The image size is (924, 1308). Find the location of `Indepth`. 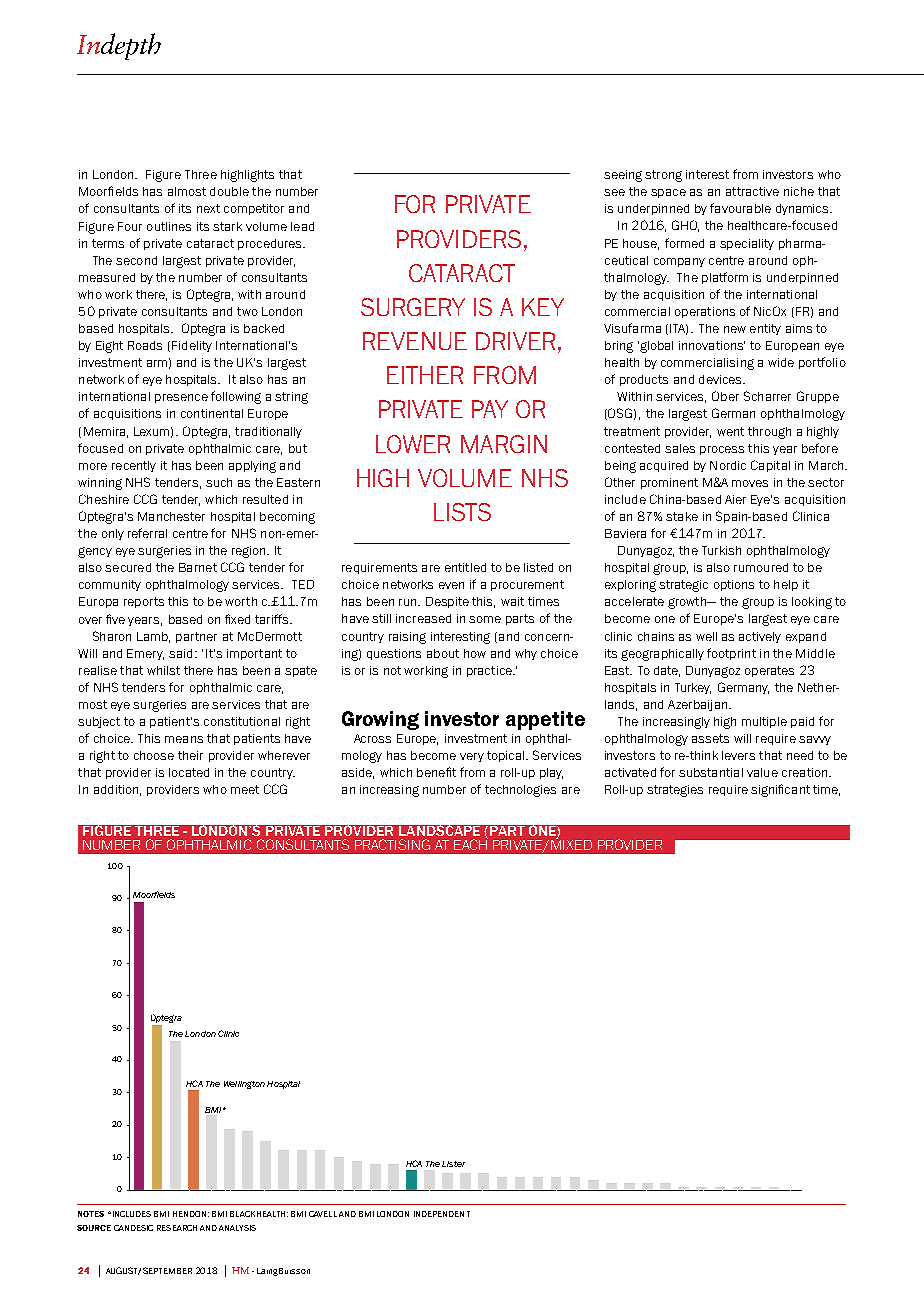

Indepth is located at coordinates (119, 46).
